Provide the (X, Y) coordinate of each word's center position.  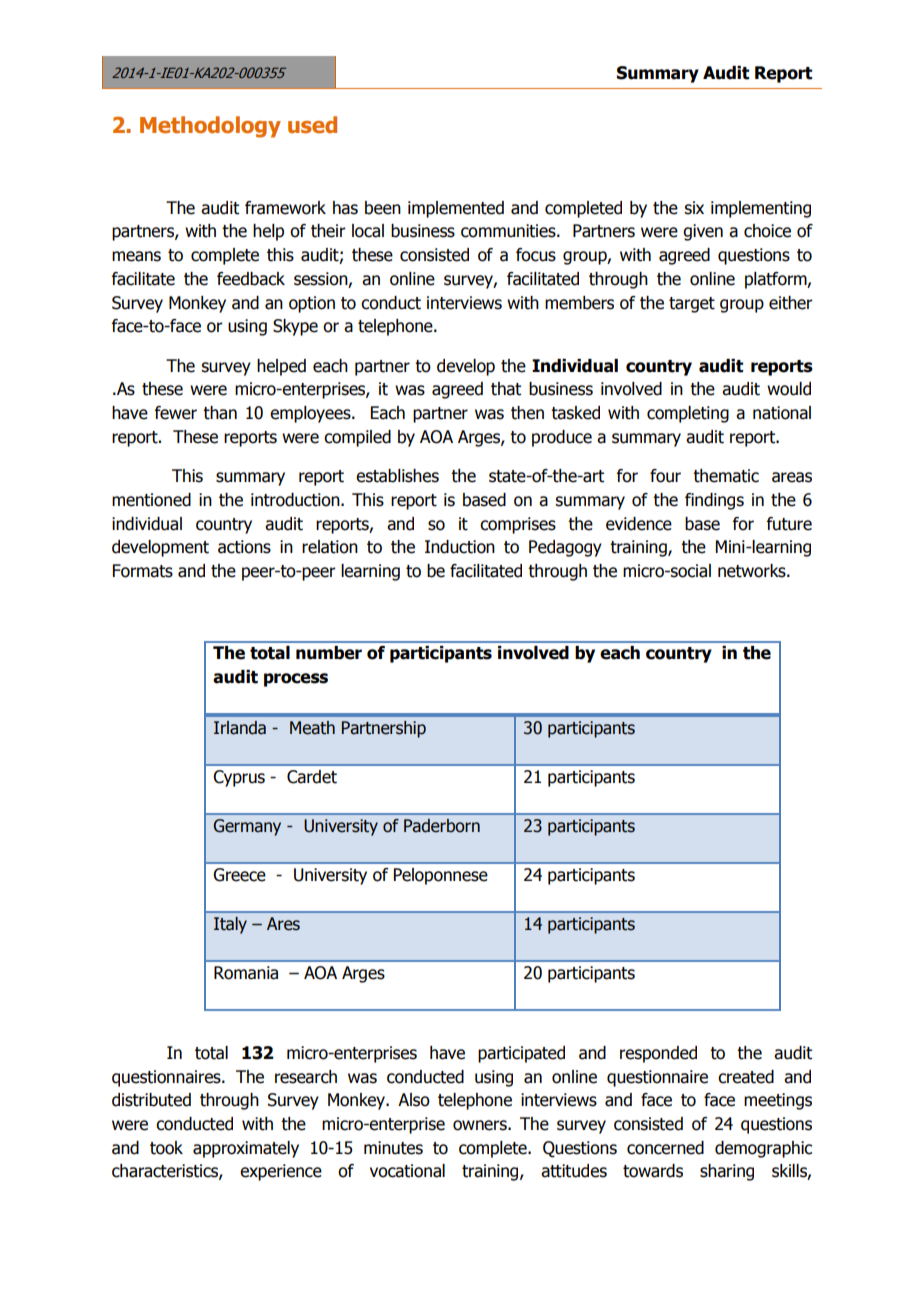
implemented (456, 209)
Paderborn (442, 826)
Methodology (210, 127)
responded (658, 1054)
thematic (726, 476)
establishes (397, 476)
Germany (247, 827)
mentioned (151, 500)
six (694, 208)
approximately (246, 1149)
